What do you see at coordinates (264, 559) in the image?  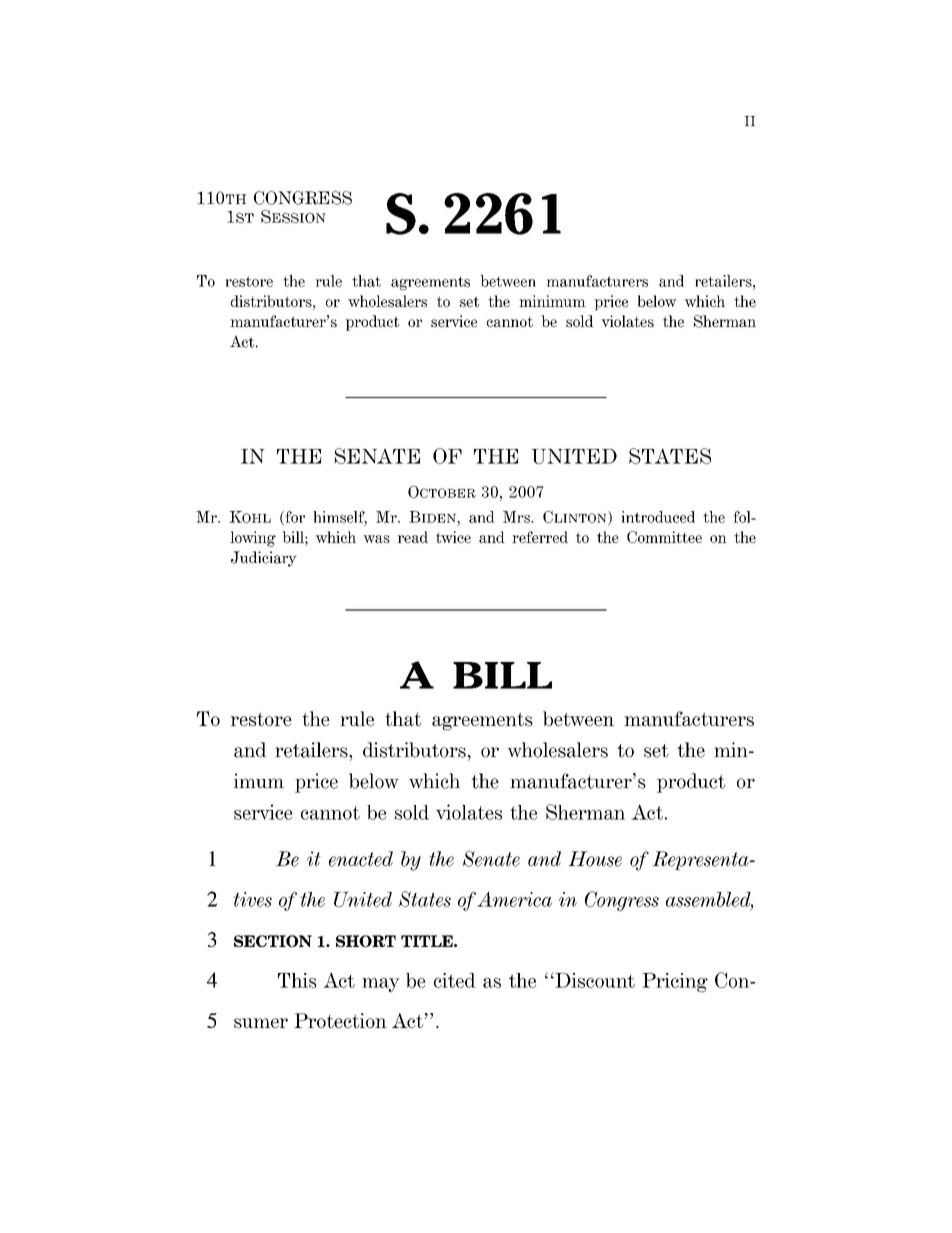 I see `Judiciary` at bounding box center [264, 559].
